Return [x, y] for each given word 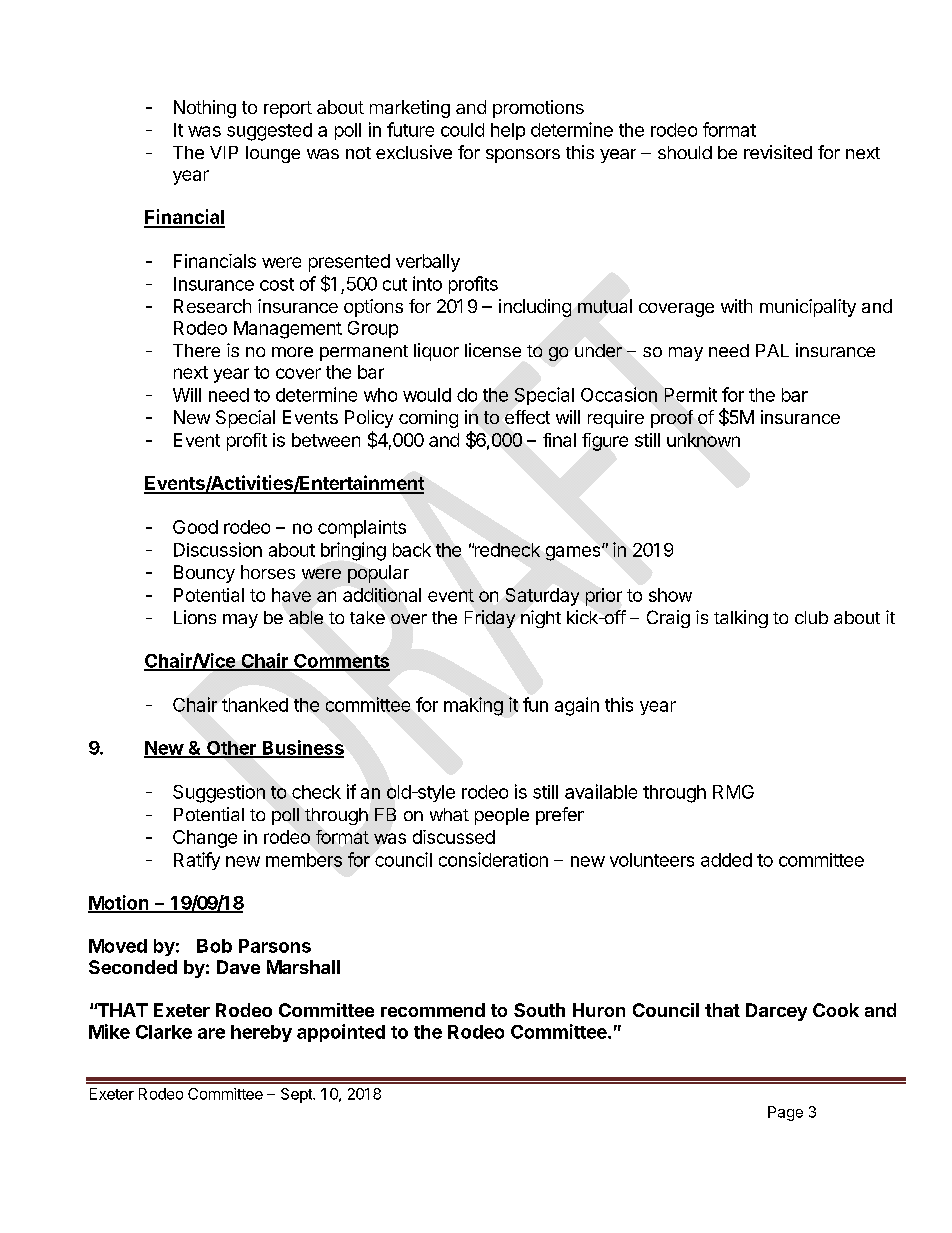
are [211, 1033]
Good [195, 527]
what [449, 814]
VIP [224, 152]
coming [428, 419]
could [462, 130]
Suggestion [219, 794]
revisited [778, 152]
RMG [733, 792]
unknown [703, 440]
